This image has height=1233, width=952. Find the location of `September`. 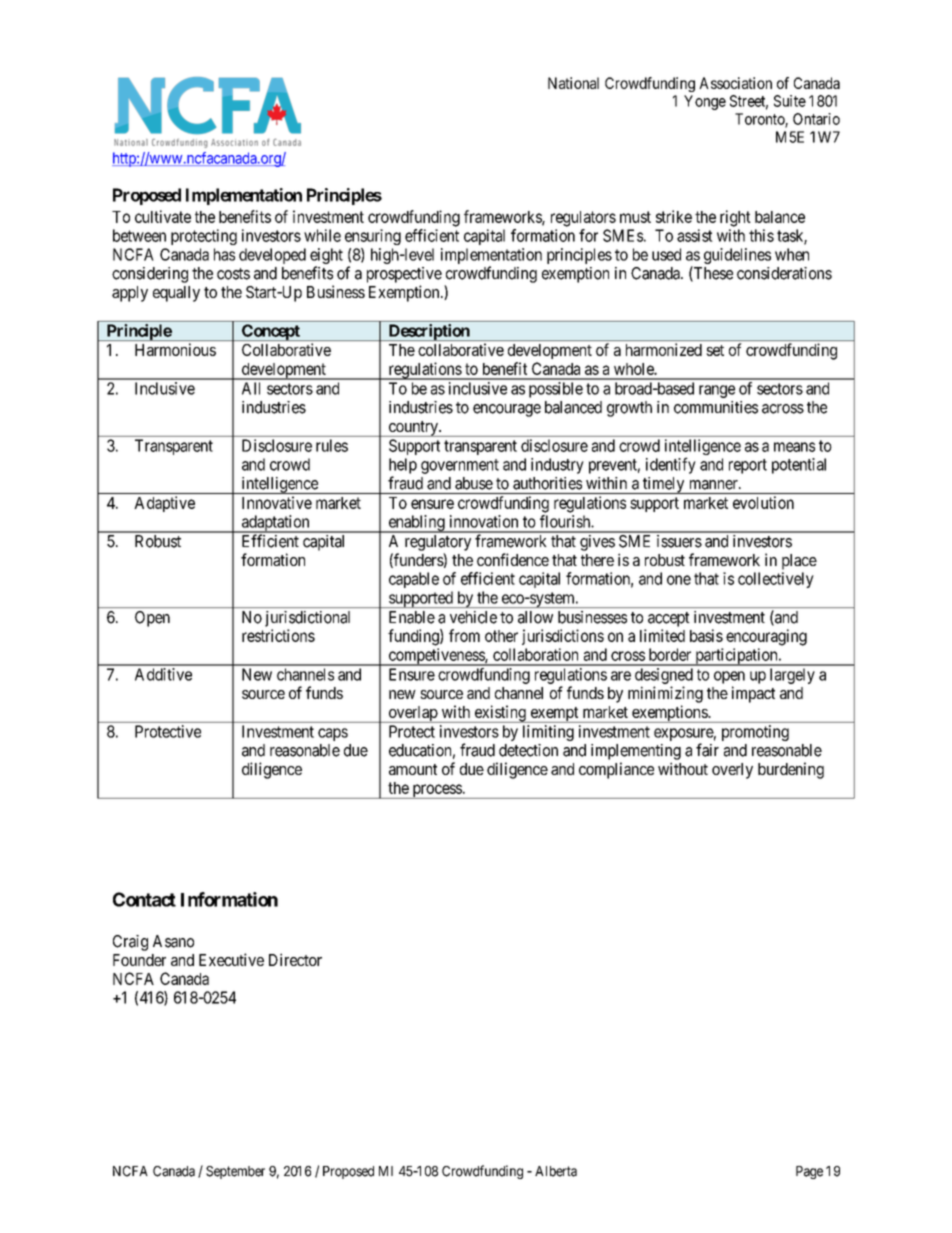

September is located at coordinates (235, 1172).
